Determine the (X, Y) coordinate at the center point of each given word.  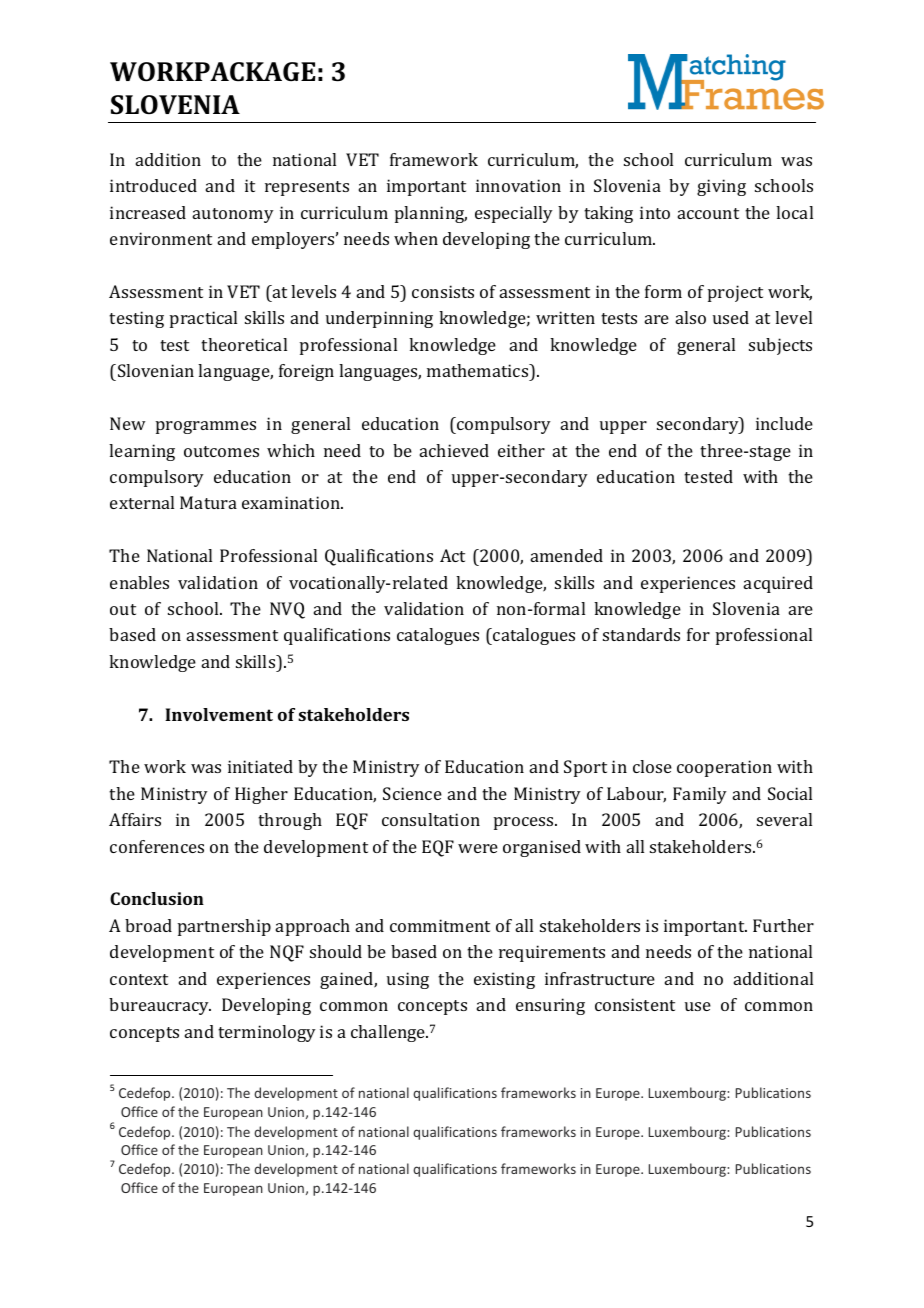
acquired (778, 584)
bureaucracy (160, 1006)
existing (504, 980)
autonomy (233, 215)
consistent (635, 1004)
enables (139, 582)
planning (431, 214)
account (708, 213)
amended (567, 555)
